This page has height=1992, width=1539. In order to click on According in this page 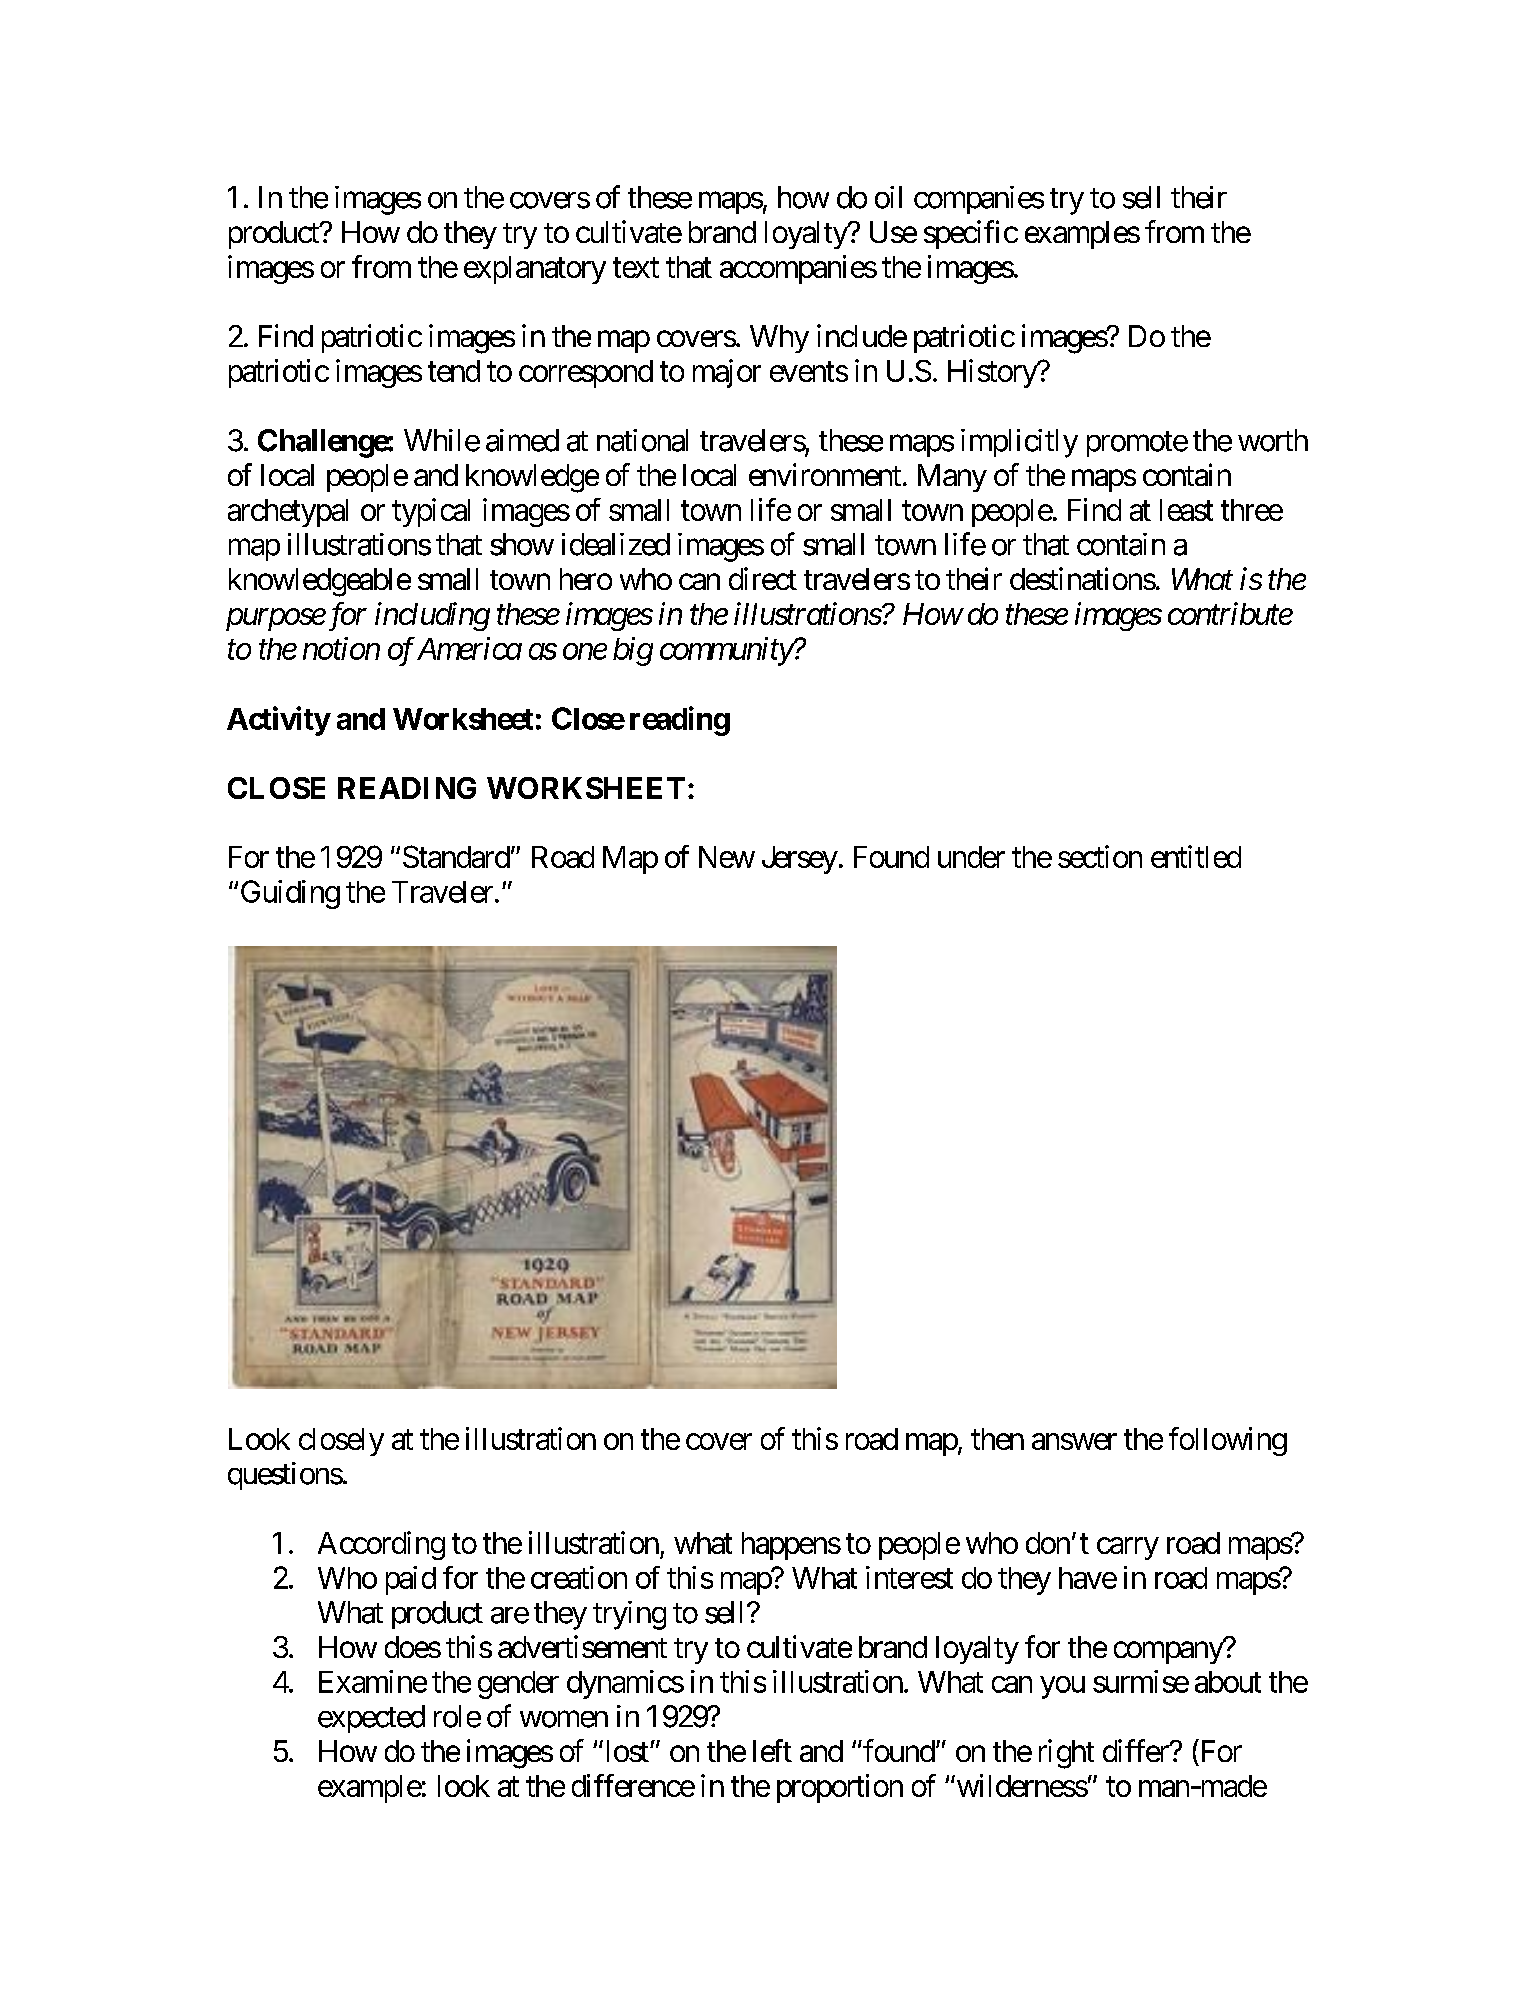, I will do `click(381, 1545)`.
